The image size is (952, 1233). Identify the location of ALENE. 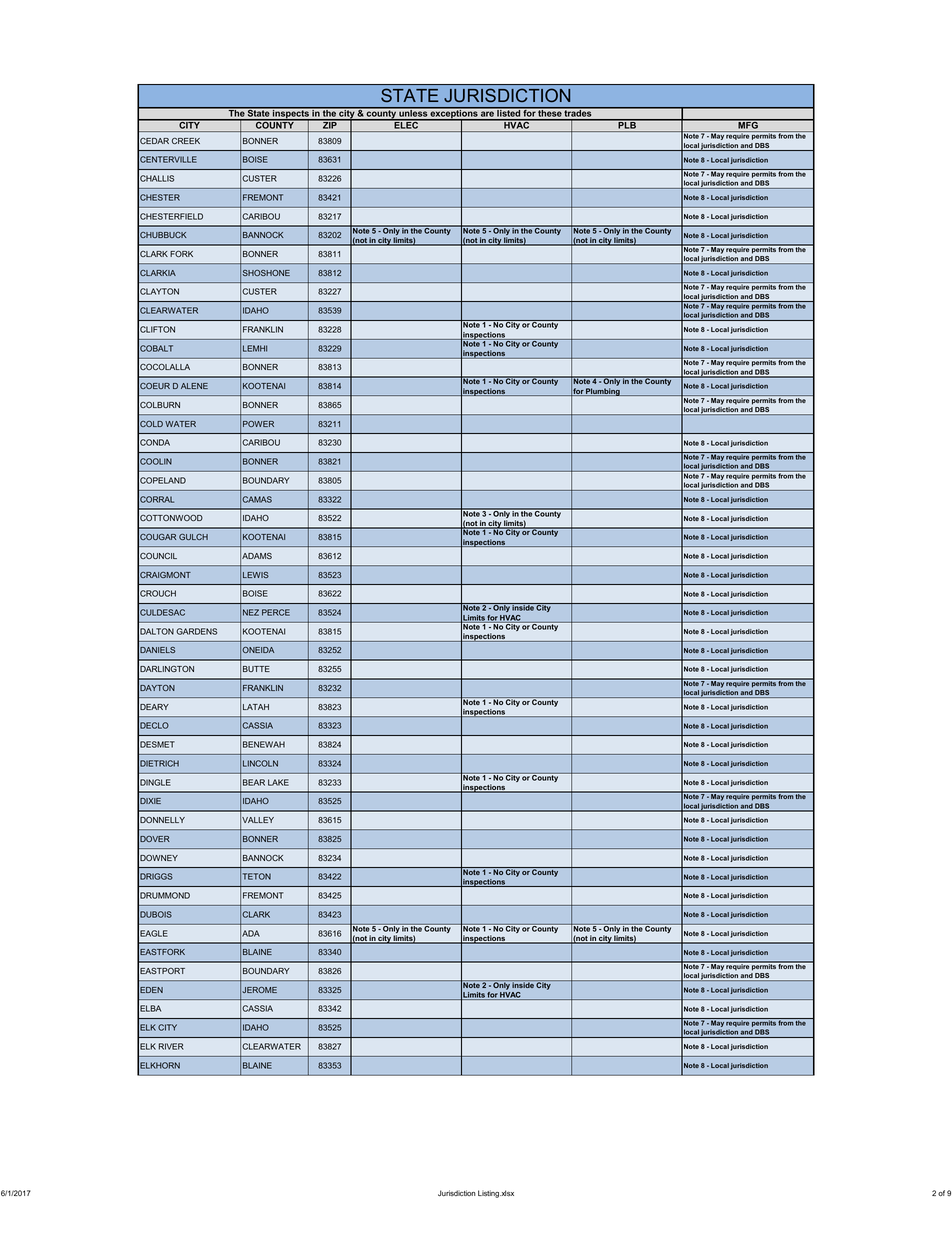
(194, 386).
